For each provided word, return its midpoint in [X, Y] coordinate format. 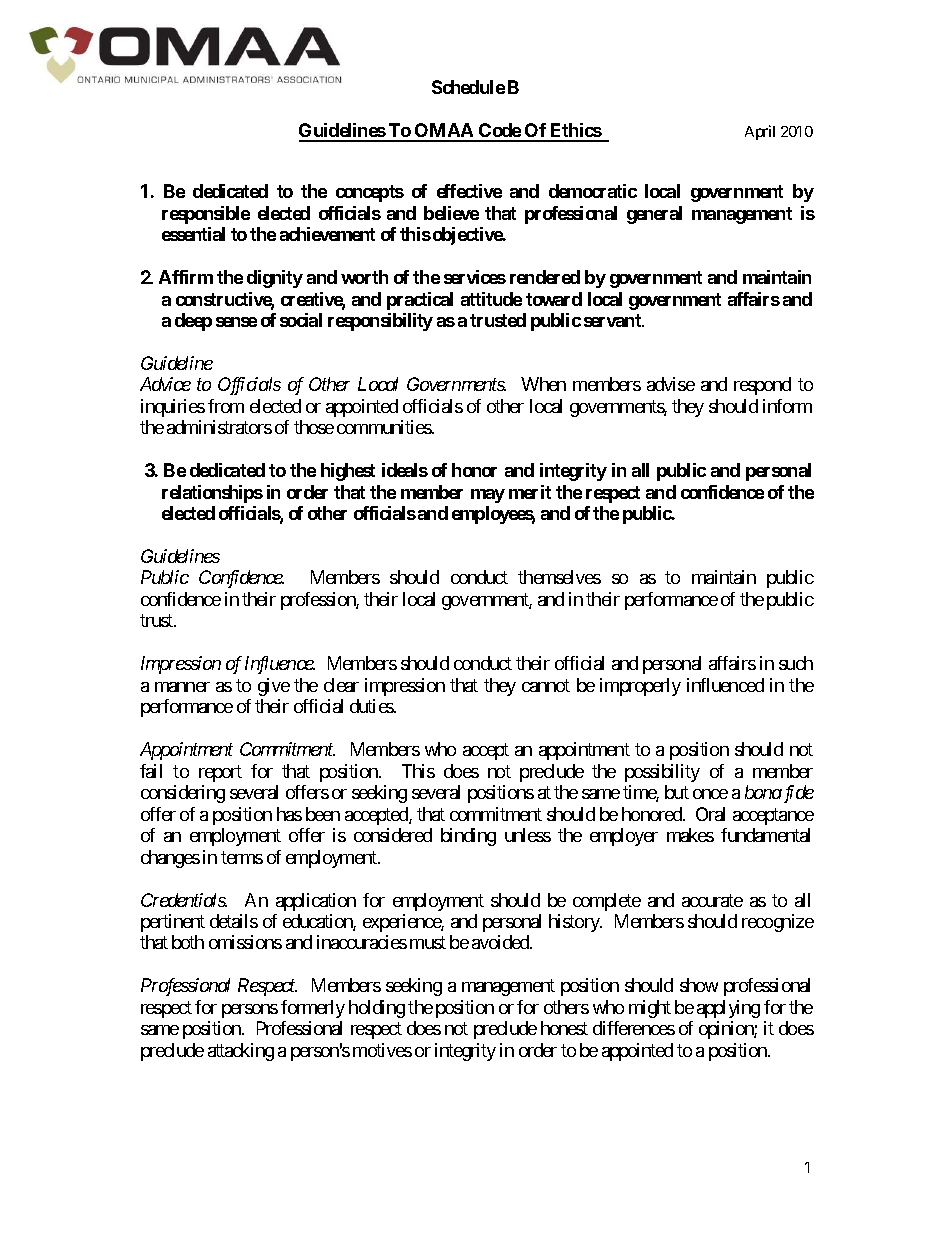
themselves [559, 577]
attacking [241, 1052]
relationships [212, 494]
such [796, 663]
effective [469, 191]
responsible [206, 215]
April [760, 132]
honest [564, 1028]
